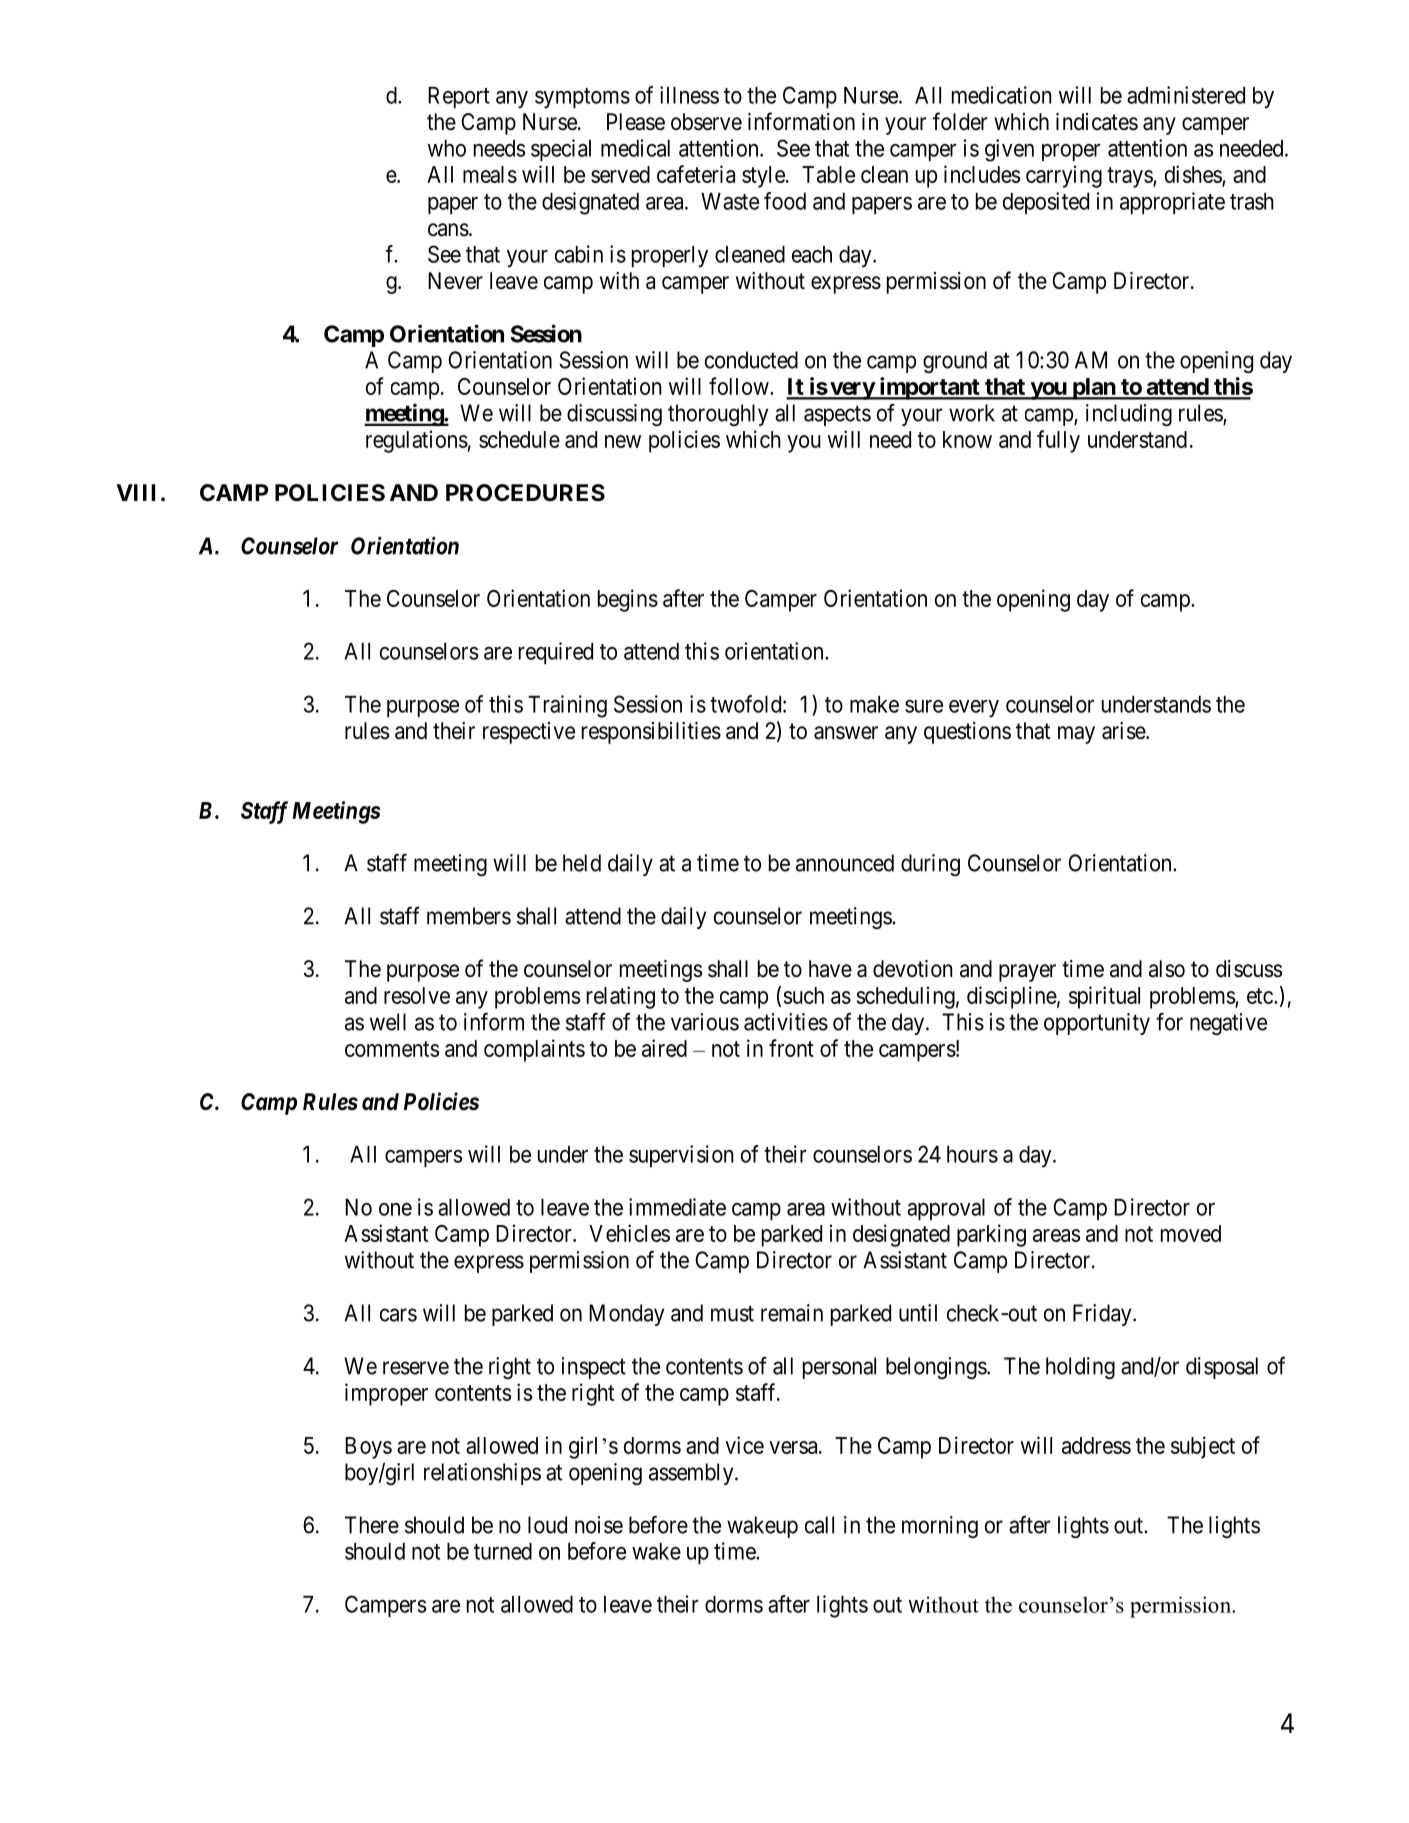 The height and width of the image is (1823, 1409). Describe the element at coordinates (1058, 441) in the image. I see `fully` at that location.
